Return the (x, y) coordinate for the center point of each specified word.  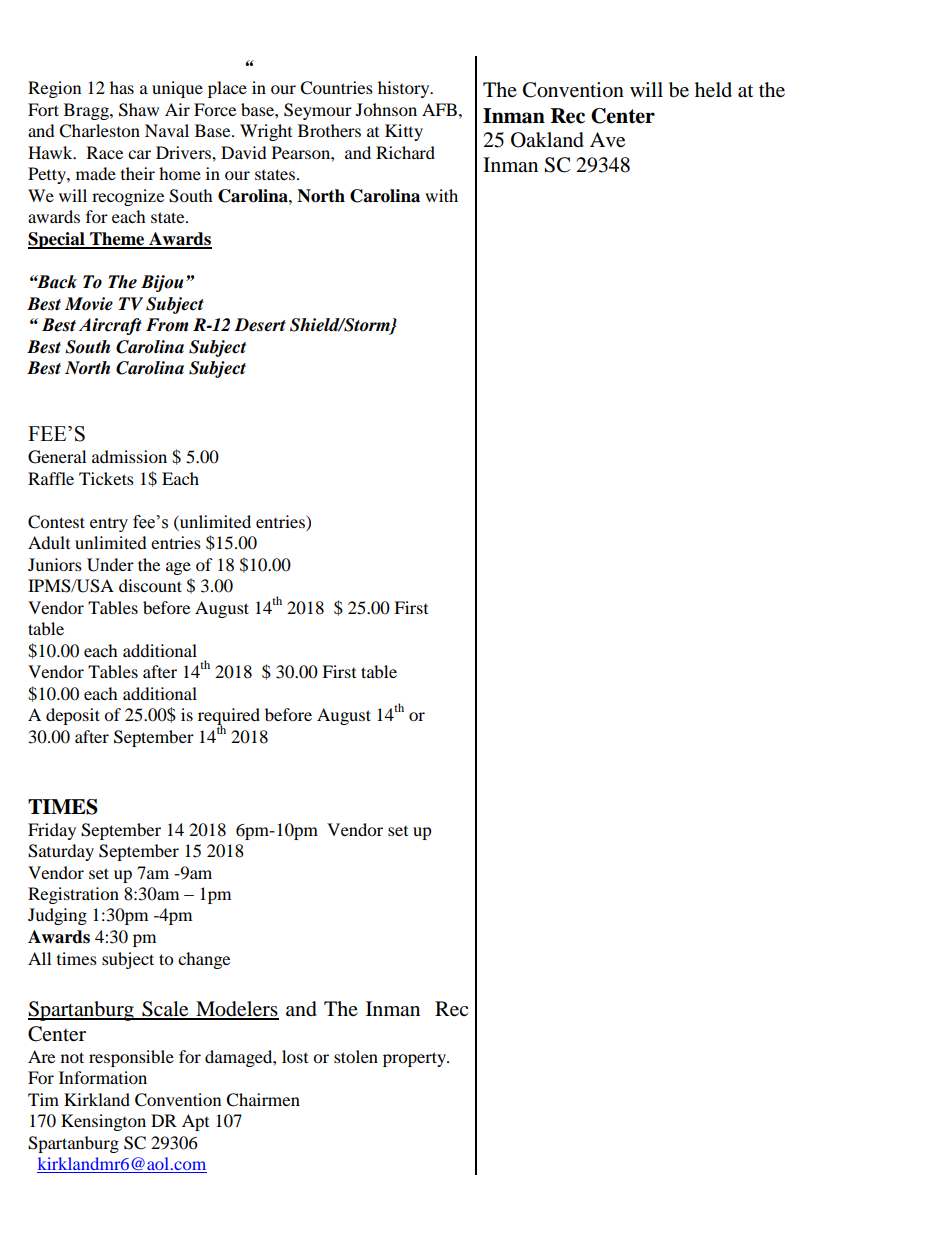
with (441, 195)
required (229, 718)
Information (103, 1077)
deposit (73, 716)
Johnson (386, 109)
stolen (356, 1056)
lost (295, 1056)
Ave (607, 140)
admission (129, 456)
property (415, 1059)
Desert (260, 325)
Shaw (139, 110)
